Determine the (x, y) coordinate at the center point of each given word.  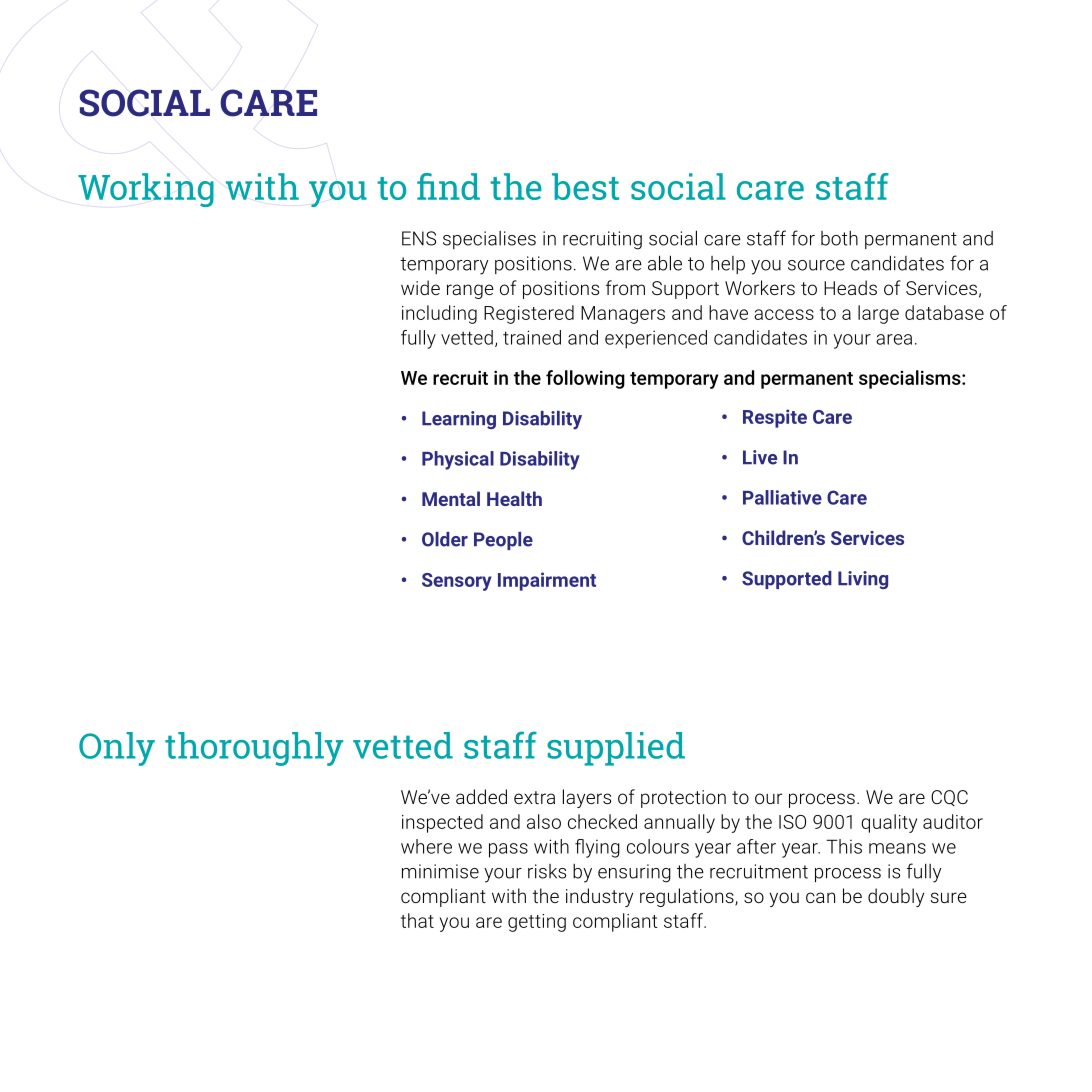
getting (537, 923)
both (839, 238)
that (417, 920)
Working (146, 190)
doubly (896, 897)
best (585, 186)
